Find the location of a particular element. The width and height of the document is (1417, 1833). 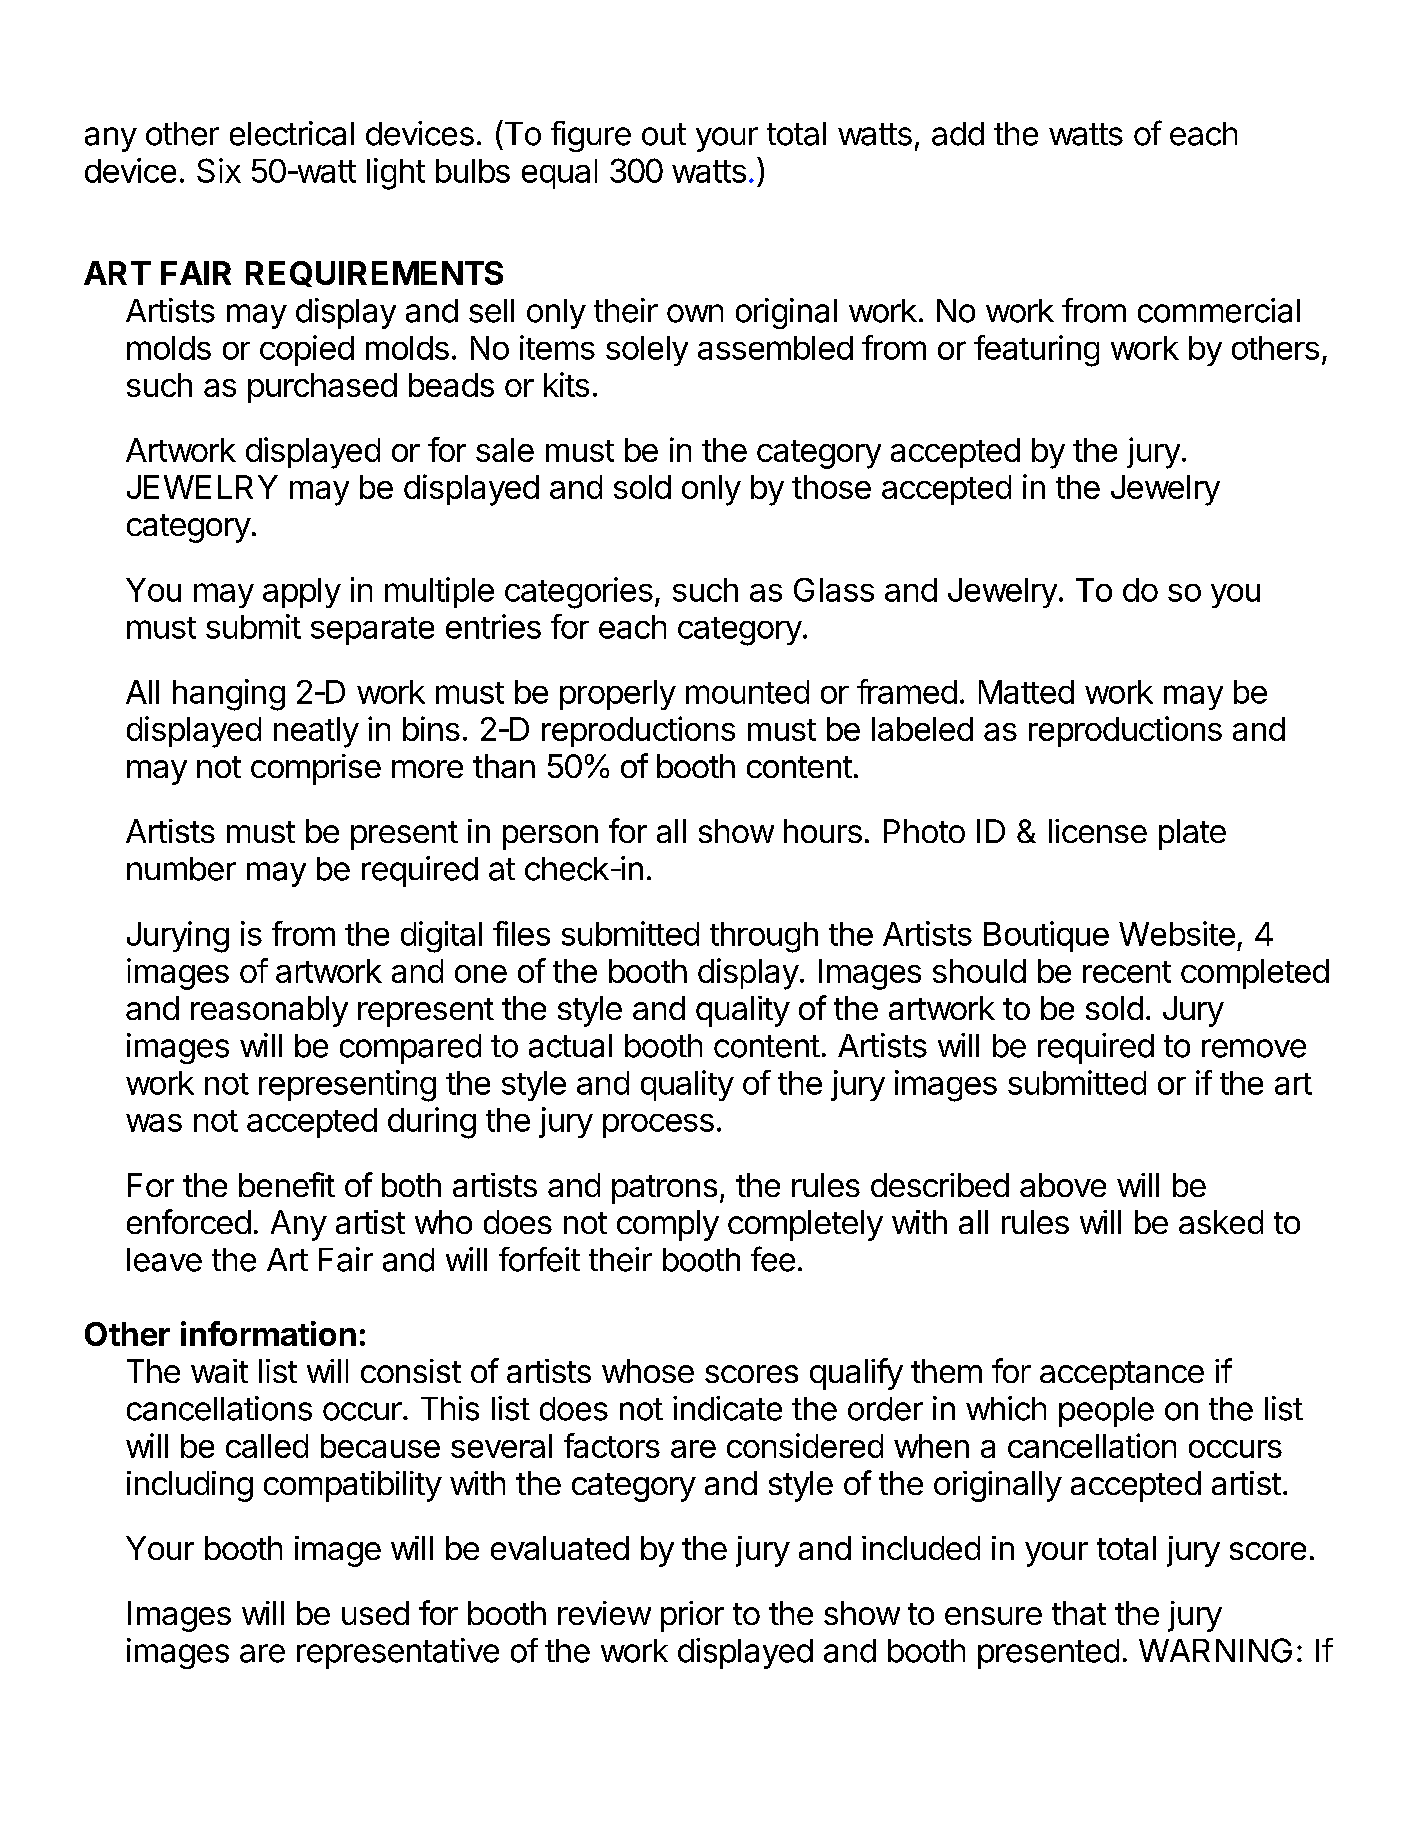

number is located at coordinates (181, 869).
